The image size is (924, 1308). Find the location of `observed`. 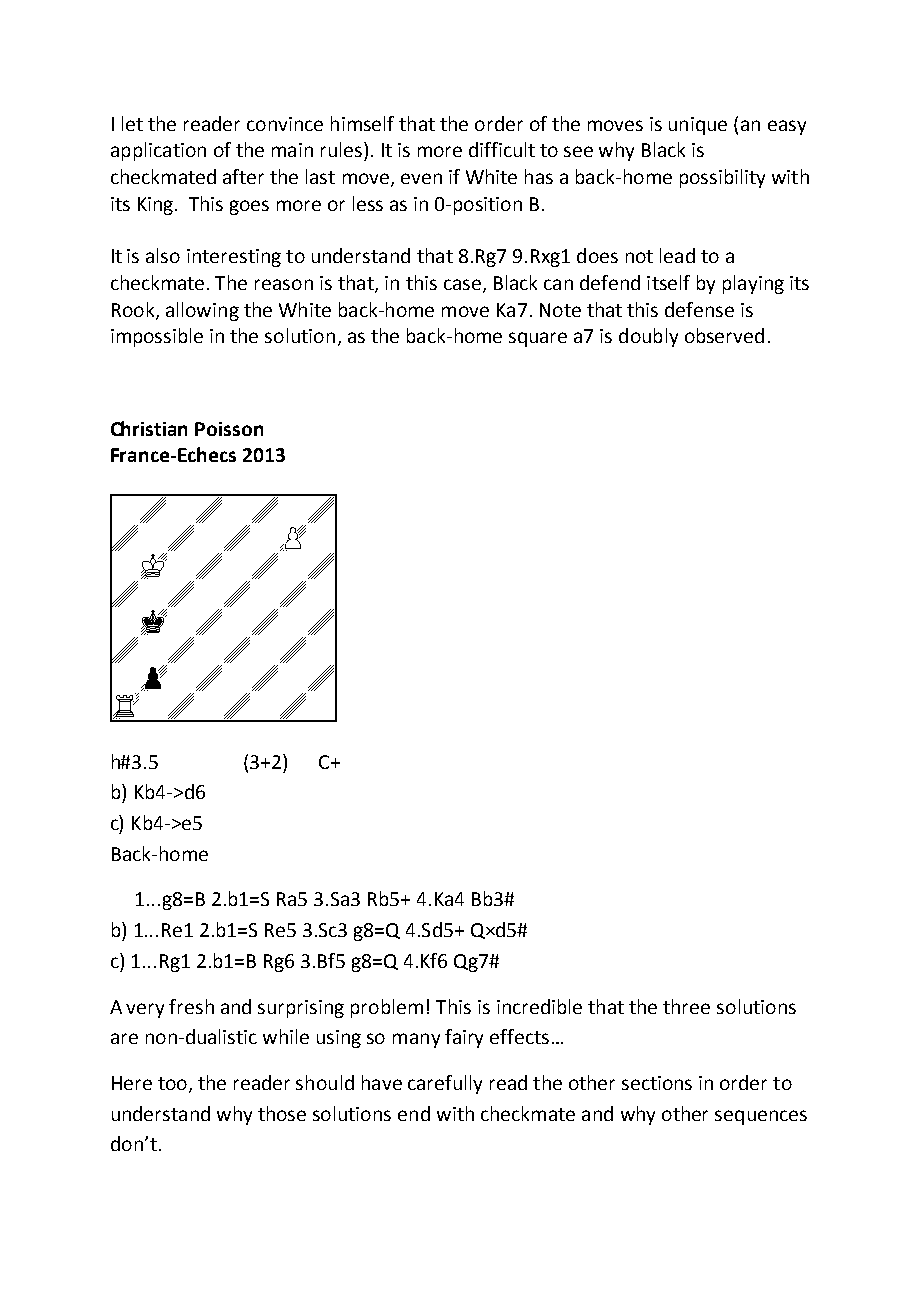

observed is located at coordinates (724, 335).
